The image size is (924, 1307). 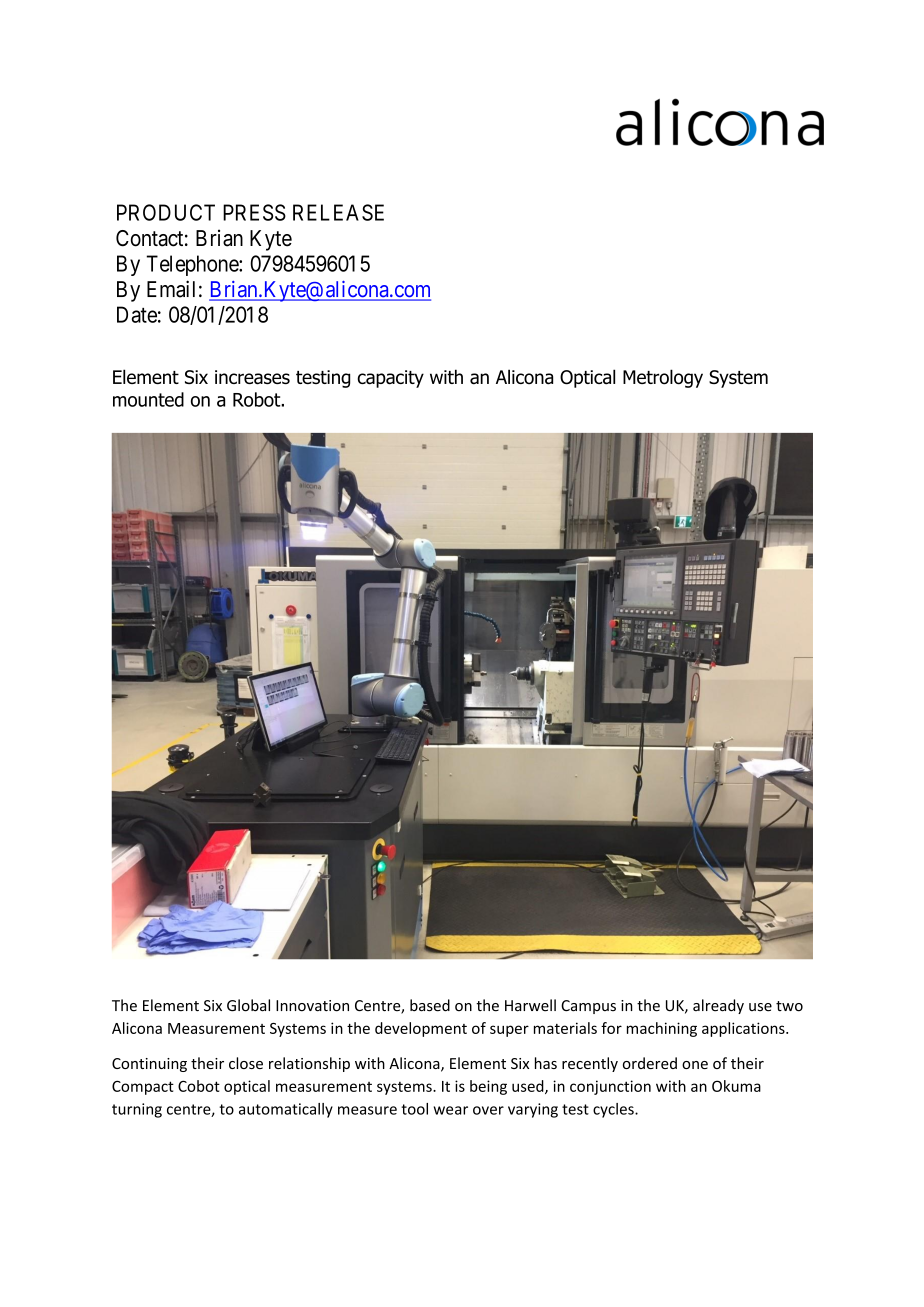 I want to click on capacity, so click(x=390, y=379).
